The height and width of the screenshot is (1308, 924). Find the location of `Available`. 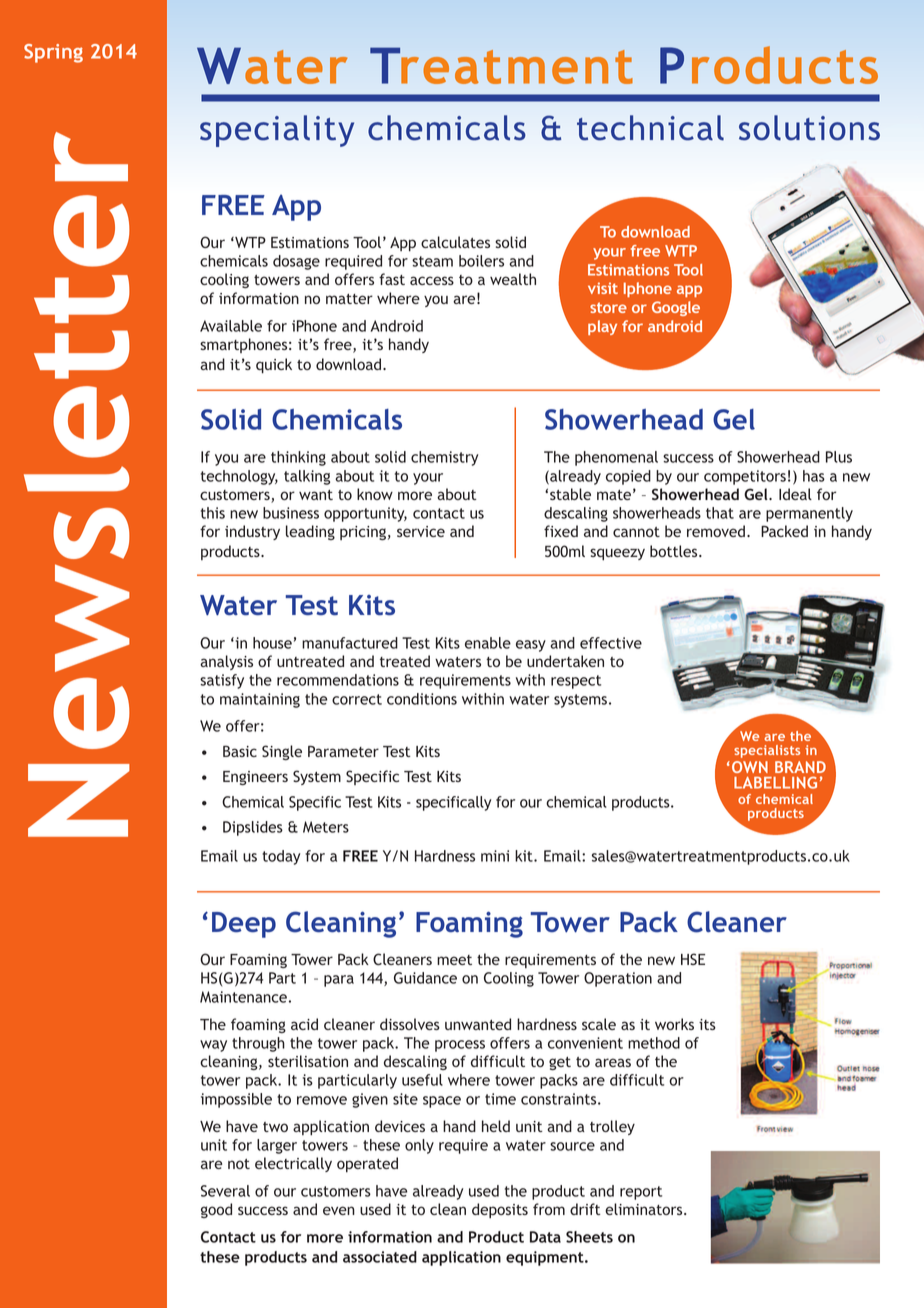

Available is located at coordinates (231, 326).
